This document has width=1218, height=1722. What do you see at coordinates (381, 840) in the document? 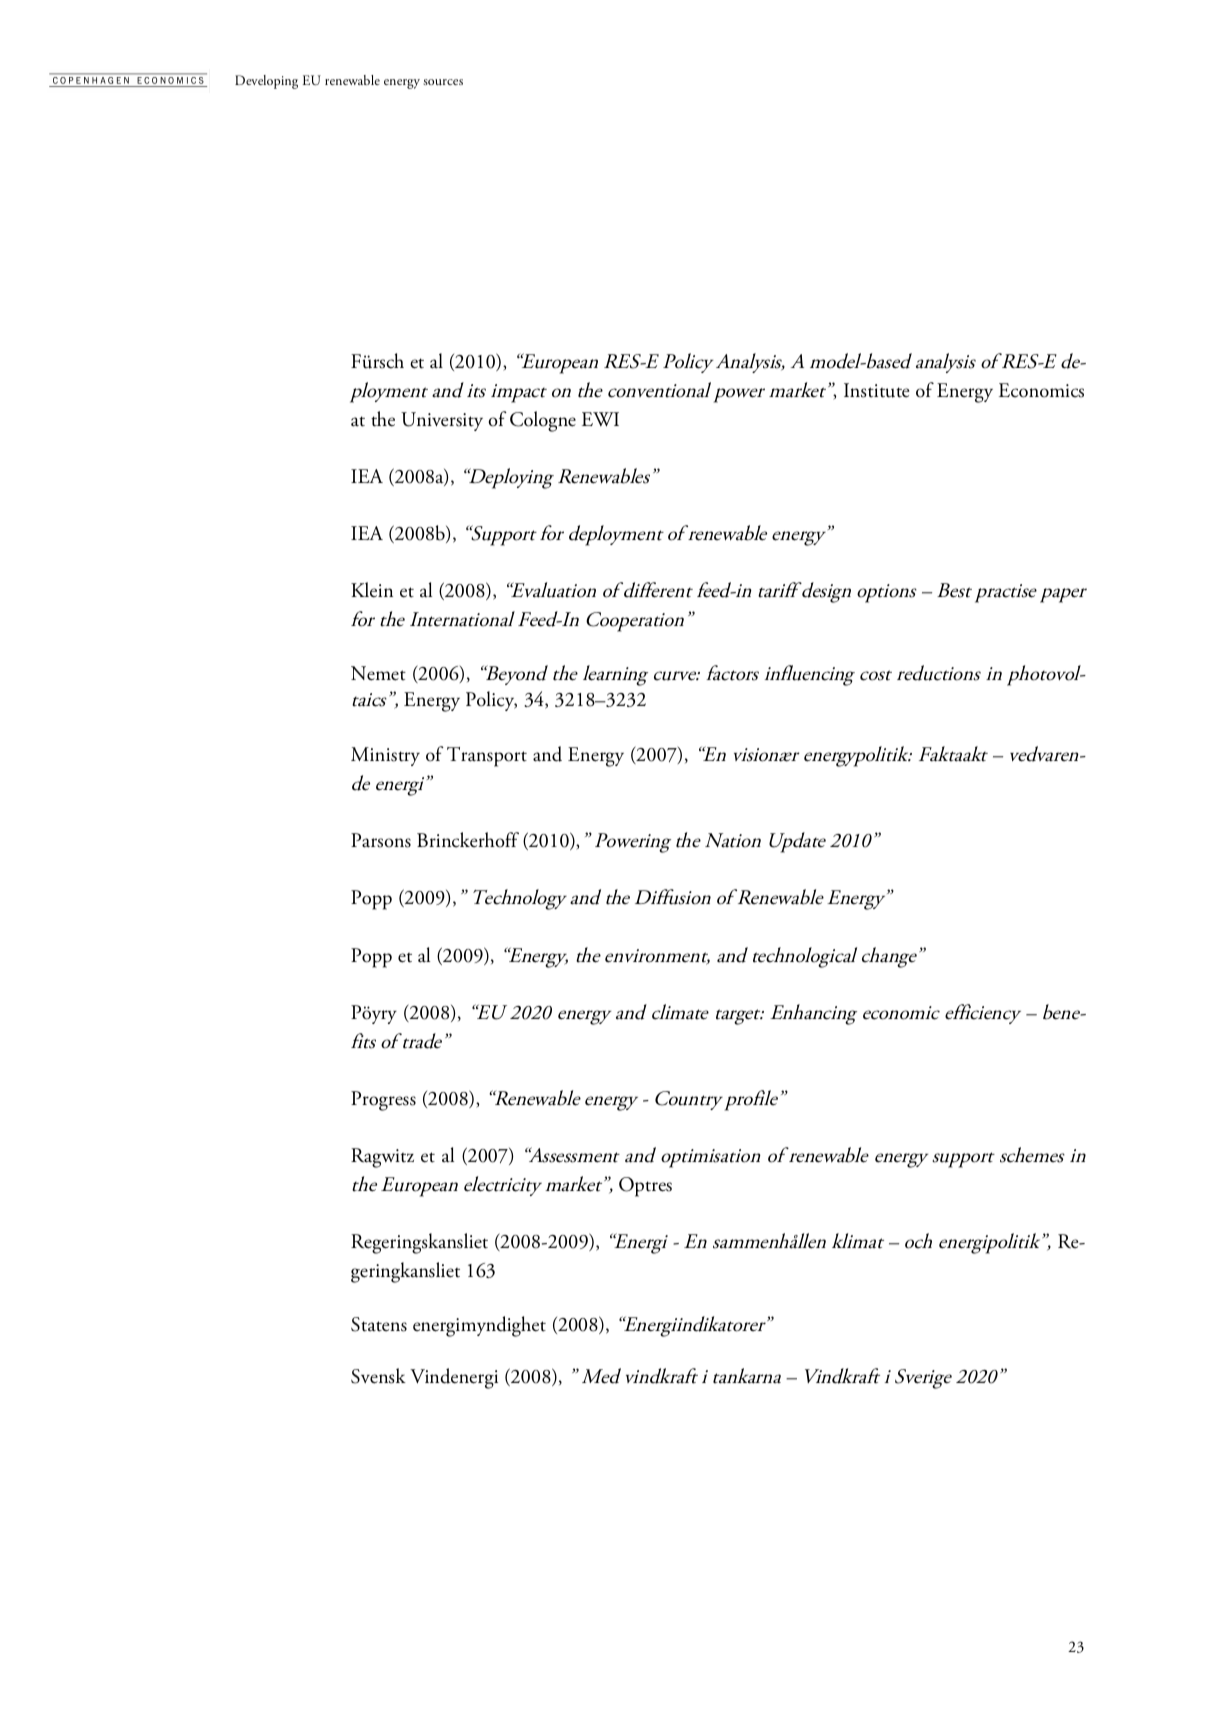
I see `Parsons` at bounding box center [381, 840].
